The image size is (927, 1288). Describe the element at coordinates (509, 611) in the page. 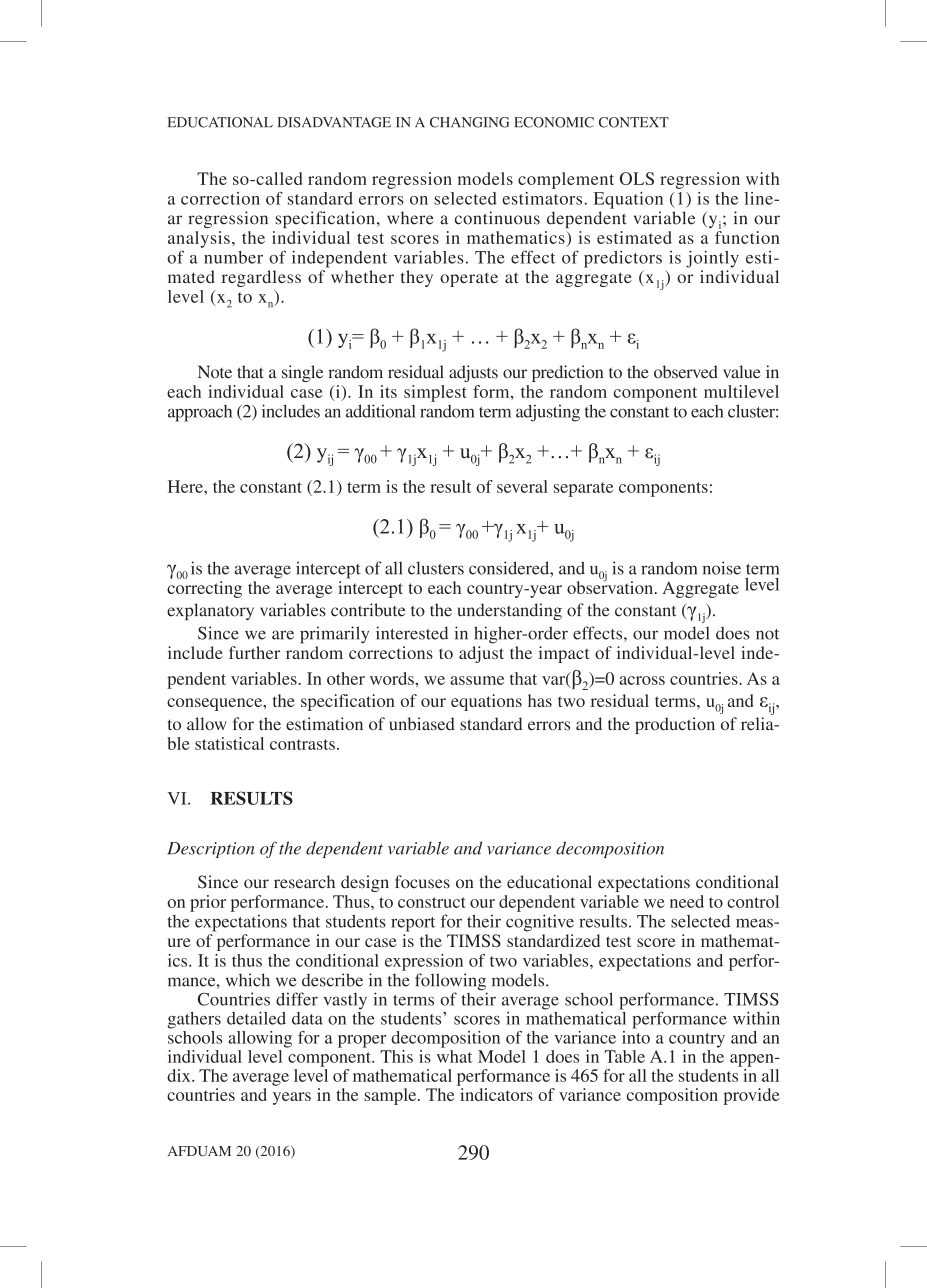

I see `understanding` at that location.
